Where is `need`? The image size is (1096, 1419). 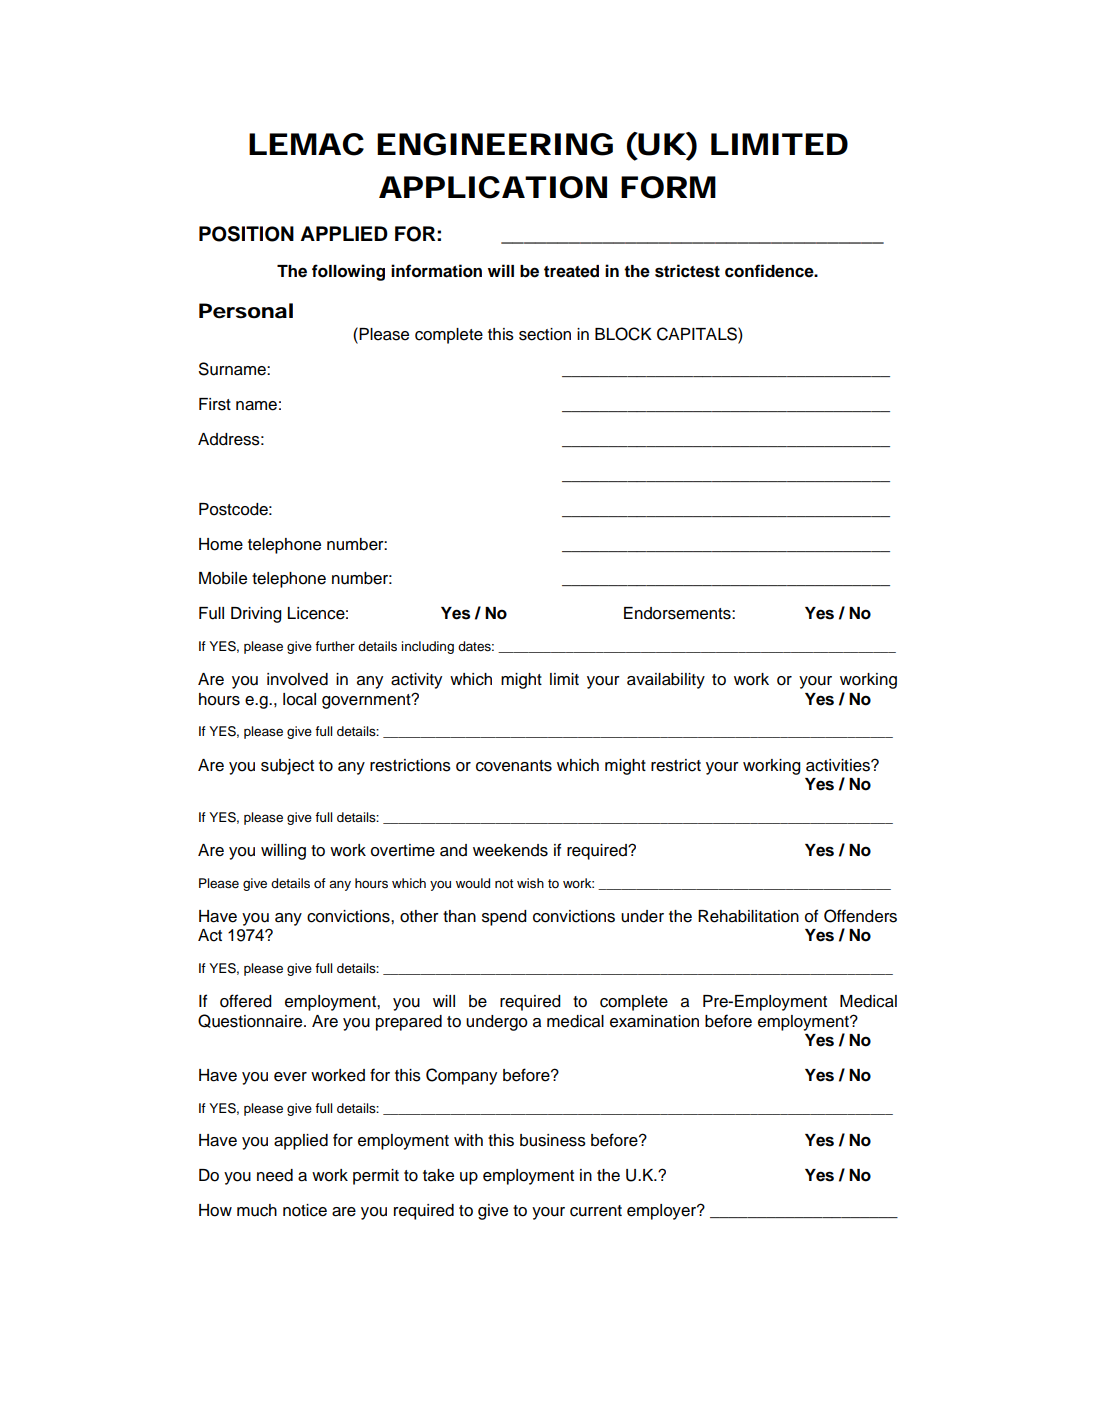
need is located at coordinates (275, 1175).
